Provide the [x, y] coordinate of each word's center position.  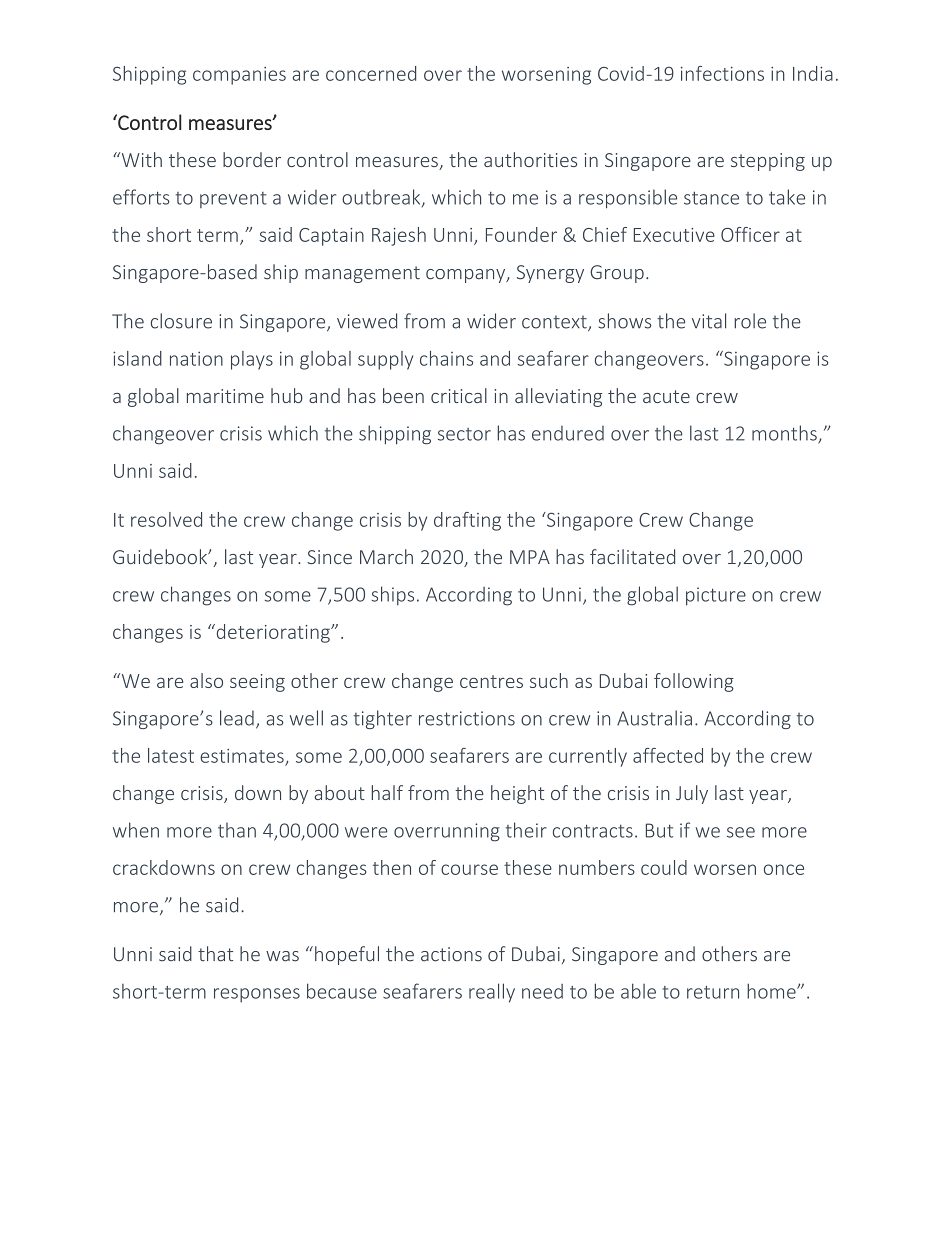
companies [239, 76]
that [215, 954]
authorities [530, 159]
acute [666, 396]
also [206, 680]
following [694, 682]
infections [722, 73]
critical [459, 395]
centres [491, 681]
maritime [225, 396]
